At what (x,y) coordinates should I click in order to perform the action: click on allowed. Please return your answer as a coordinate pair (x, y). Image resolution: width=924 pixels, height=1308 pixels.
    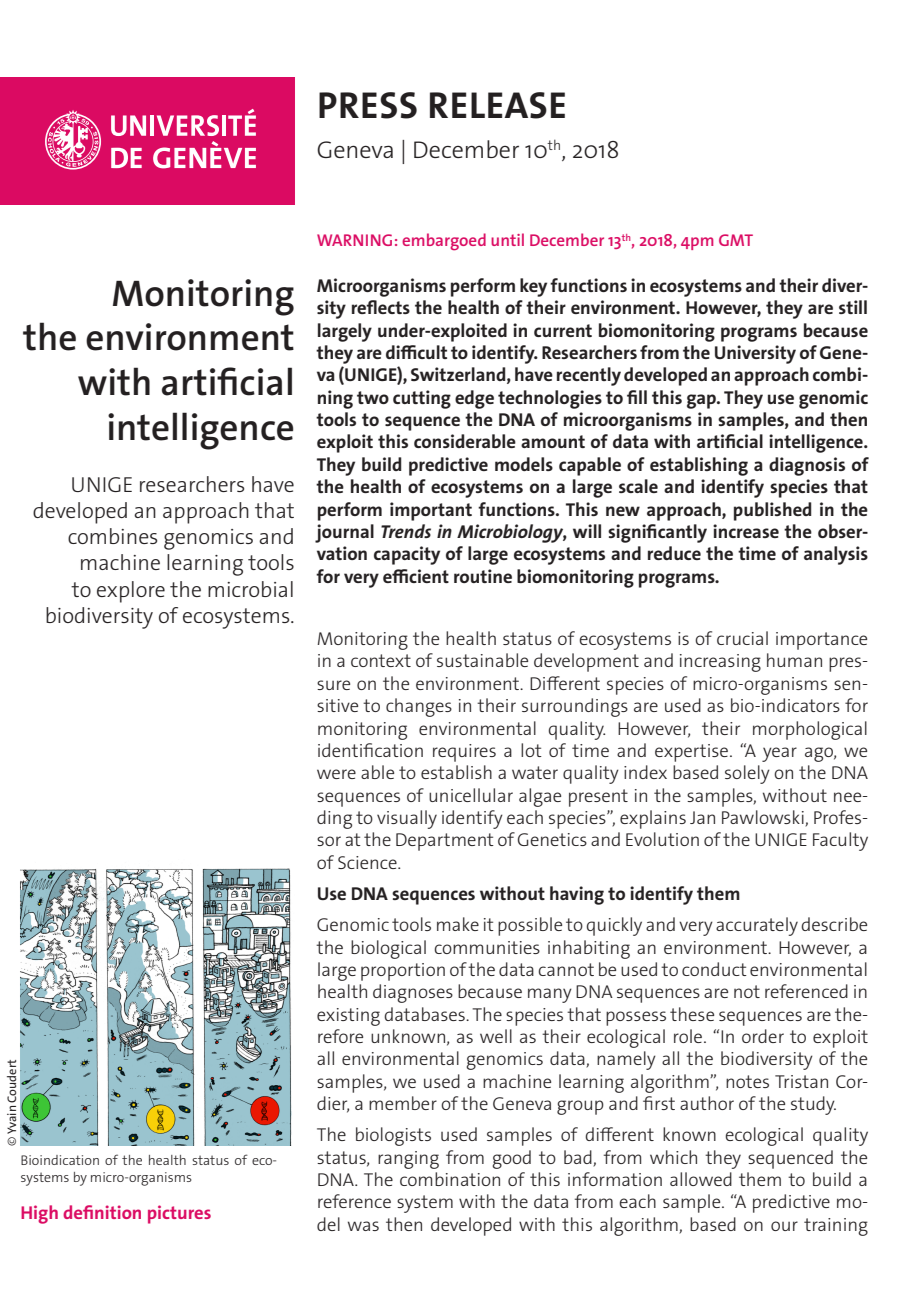
    Looking at the image, I should click on (701, 1179).
